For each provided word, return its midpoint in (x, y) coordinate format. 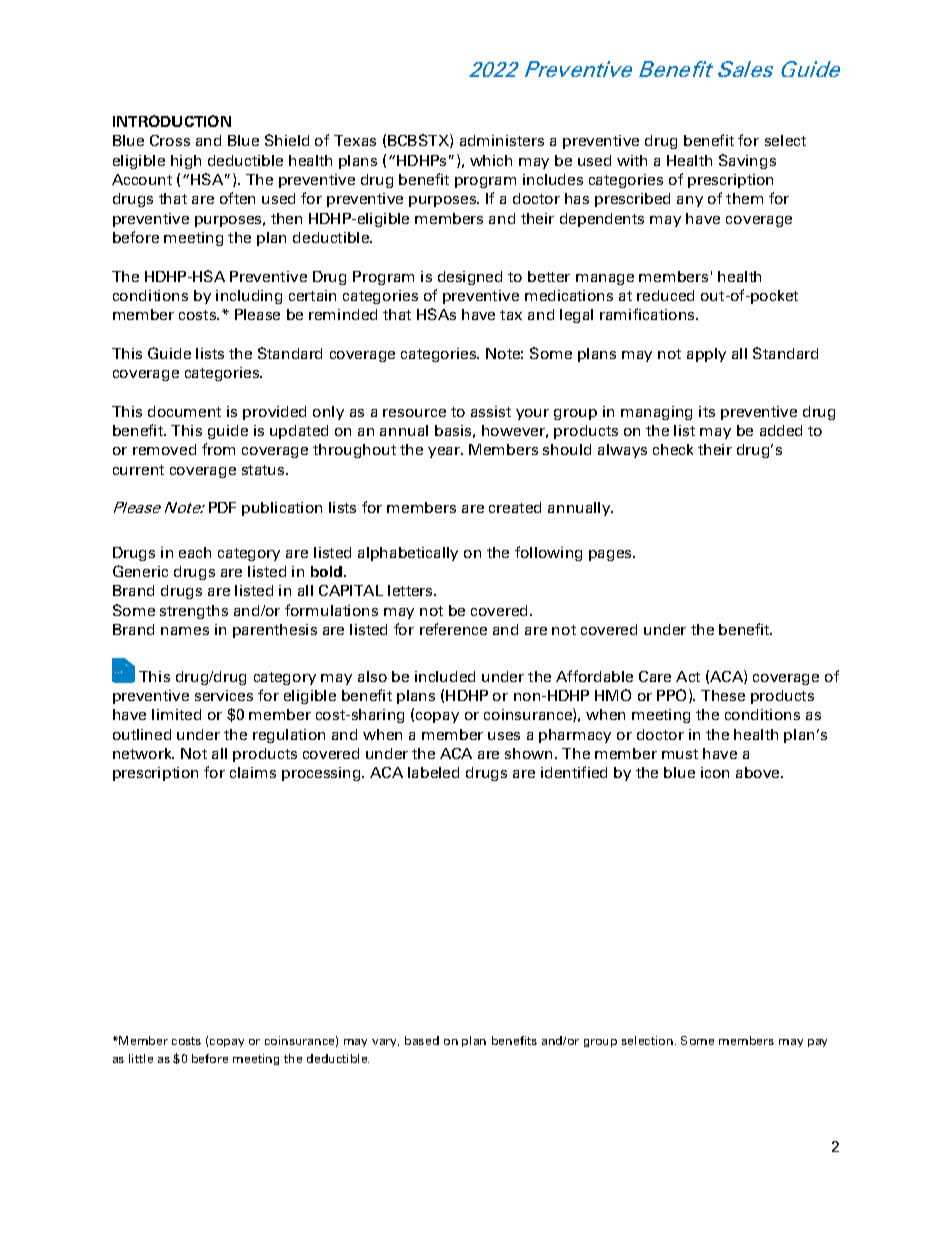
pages (611, 555)
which (491, 160)
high (186, 162)
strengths (194, 612)
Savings (747, 161)
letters (411, 590)
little (141, 1058)
